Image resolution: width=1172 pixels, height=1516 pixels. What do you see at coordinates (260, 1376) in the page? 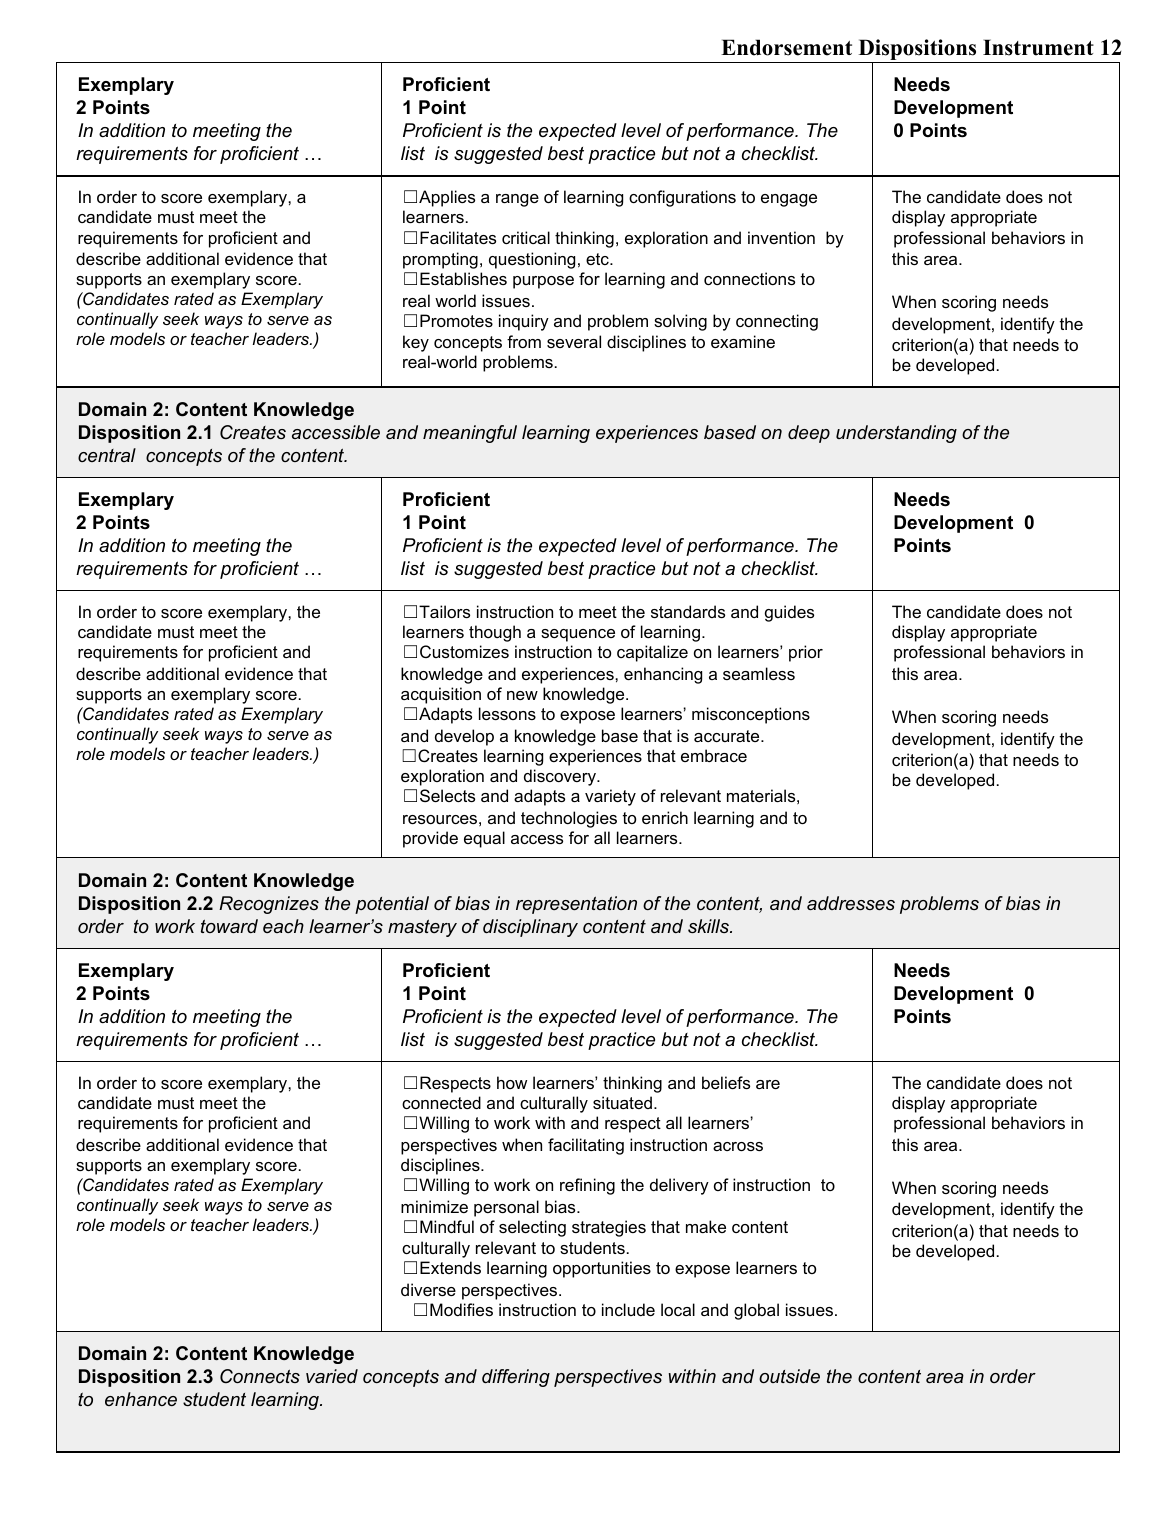
I see `Connects` at bounding box center [260, 1376].
